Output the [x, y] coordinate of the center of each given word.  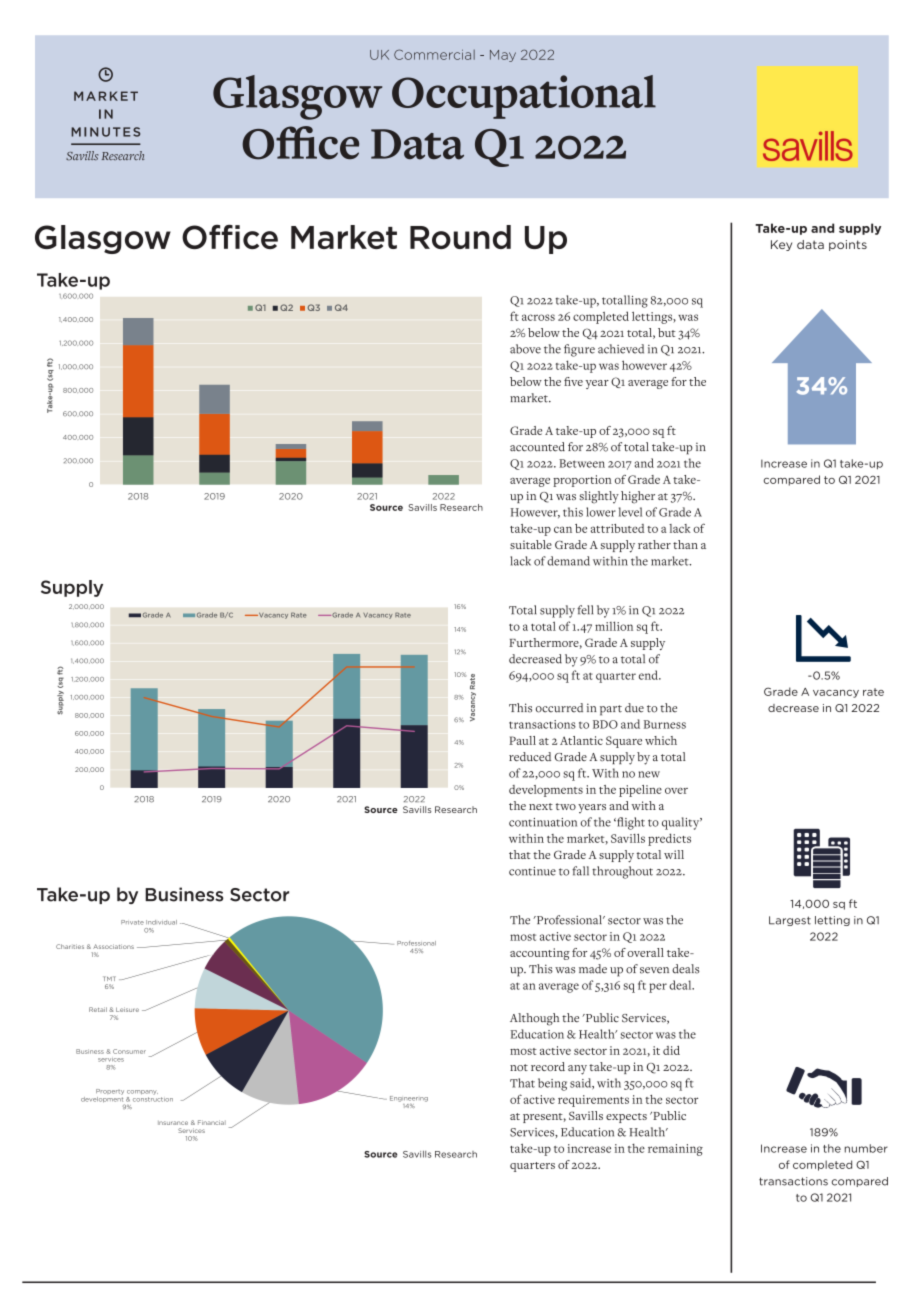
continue [532, 871]
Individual [161, 922]
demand [568, 561]
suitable [531, 544]
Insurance [173, 1123]
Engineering [409, 1099]
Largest [790, 921]
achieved [621, 349]
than [685, 544]
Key [781, 245]
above [525, 349]
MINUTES [105, 132]
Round [460, 237]
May [503, 56]
